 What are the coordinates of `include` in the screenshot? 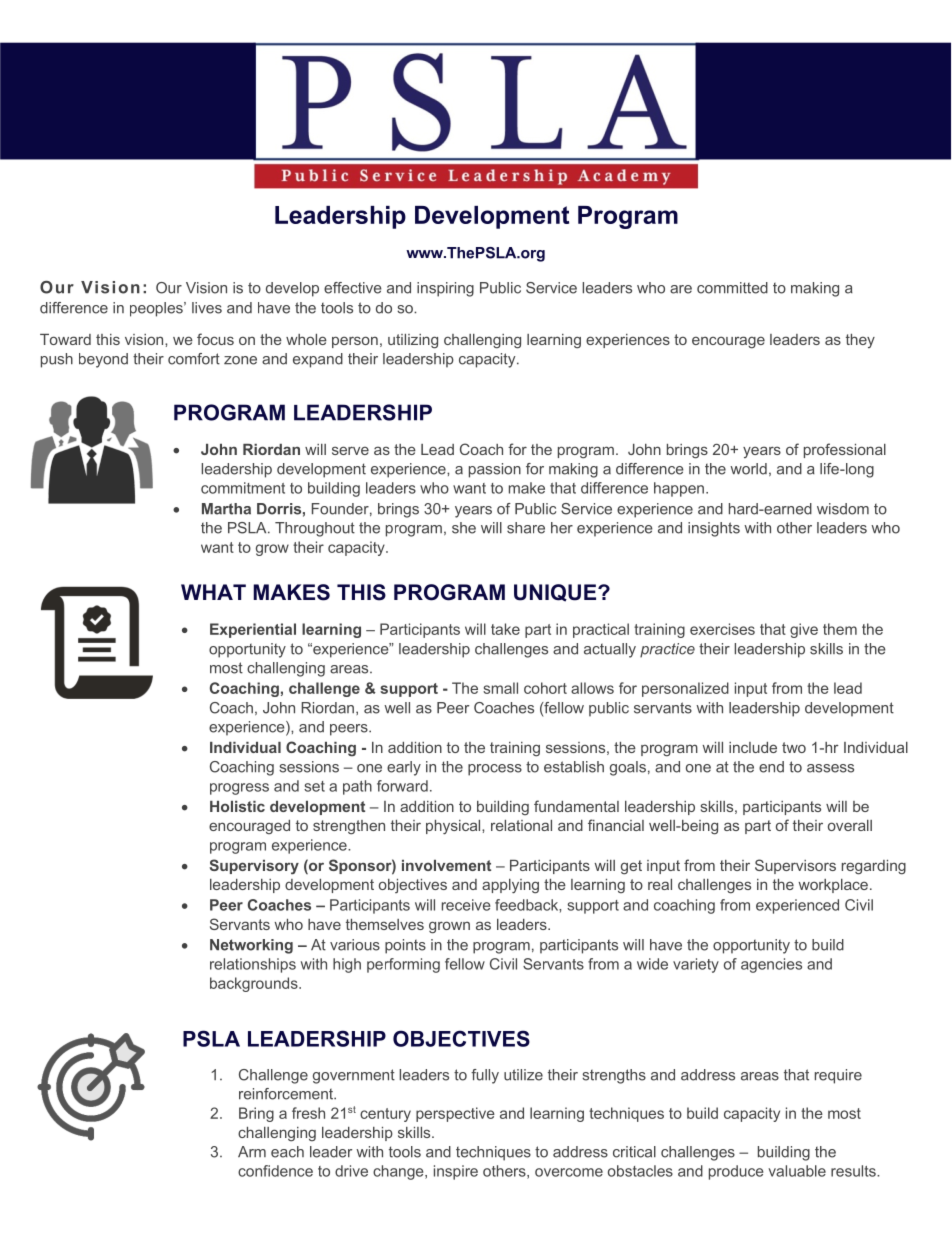 It's located at (753, 747).
